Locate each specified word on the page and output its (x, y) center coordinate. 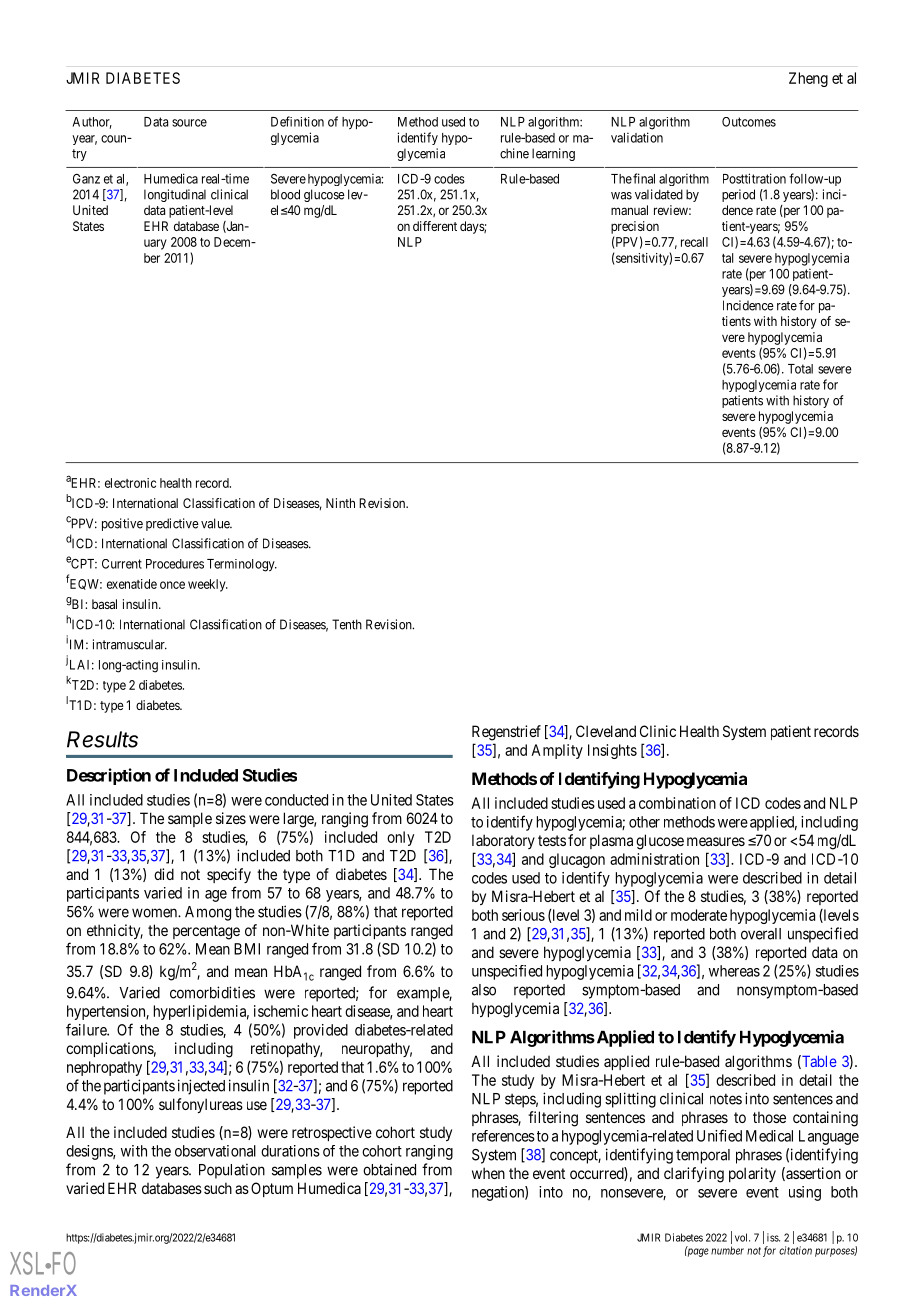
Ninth (340, 503)
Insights (612, 751)
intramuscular (130, 644)
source (189, 123)
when (488, 1173)
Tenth (347, 624)
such (218, 1188)
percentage (206, 932)
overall (761, 934)
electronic (130, 483)
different (435, 226)
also (484, 990)
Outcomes (749, 122)
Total (800, 369)
